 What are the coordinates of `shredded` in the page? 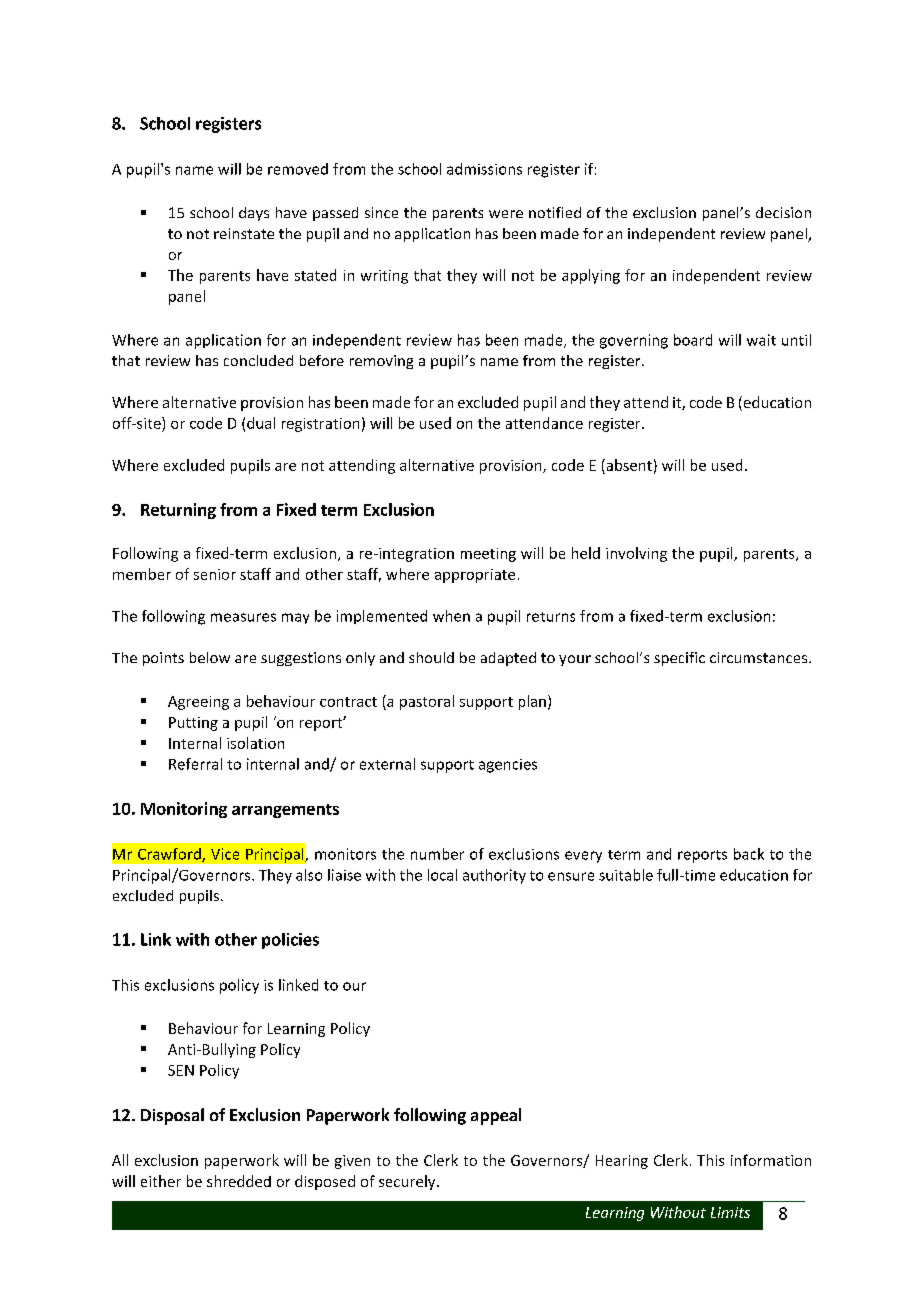 It's located at (239, 1181).
